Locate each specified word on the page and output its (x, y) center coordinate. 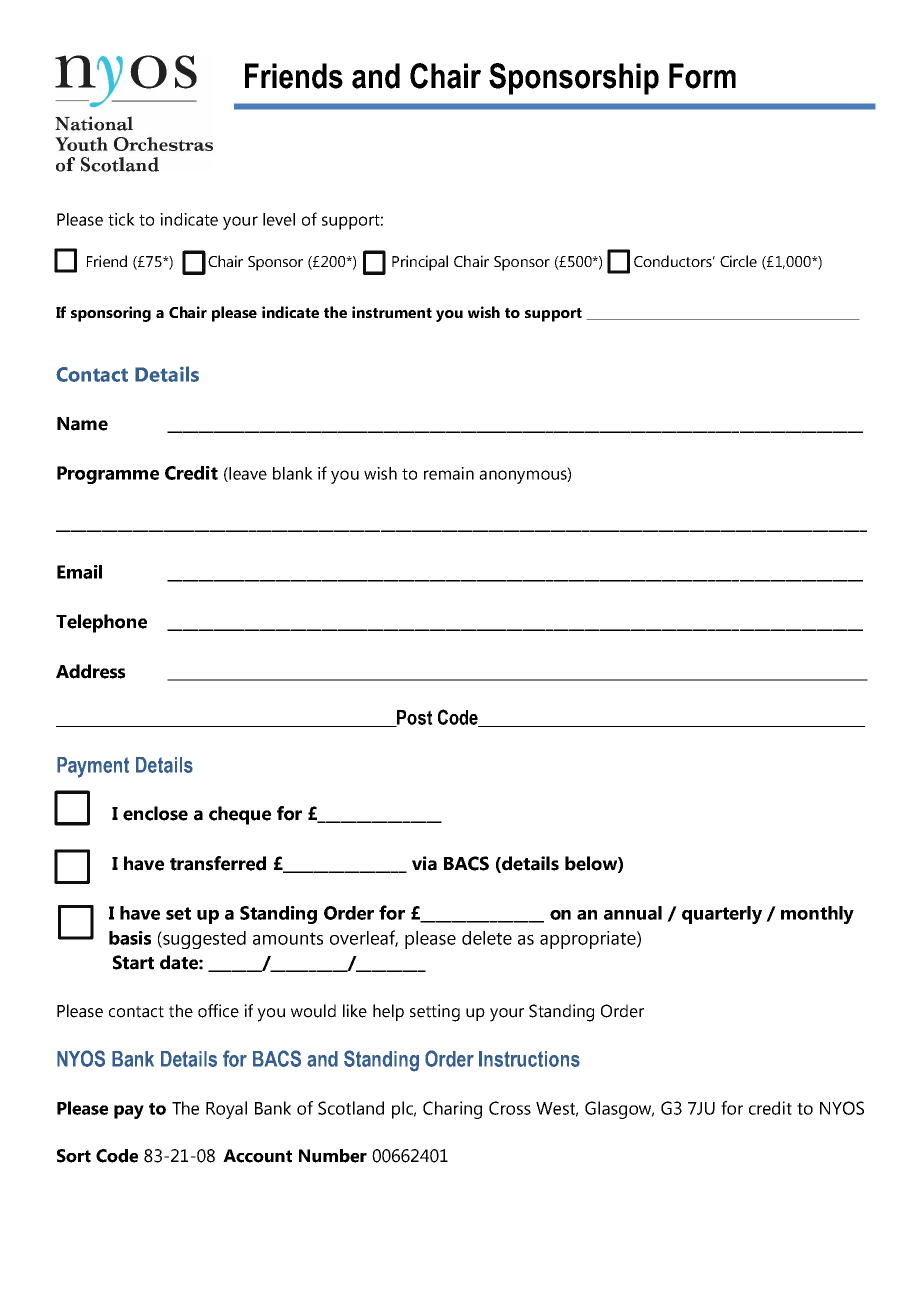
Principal (420, 263)
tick (121, 219)
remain (449, 473)
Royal (226, 1110)
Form (702, 76)
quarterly (722, 915)
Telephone (101, 623)
